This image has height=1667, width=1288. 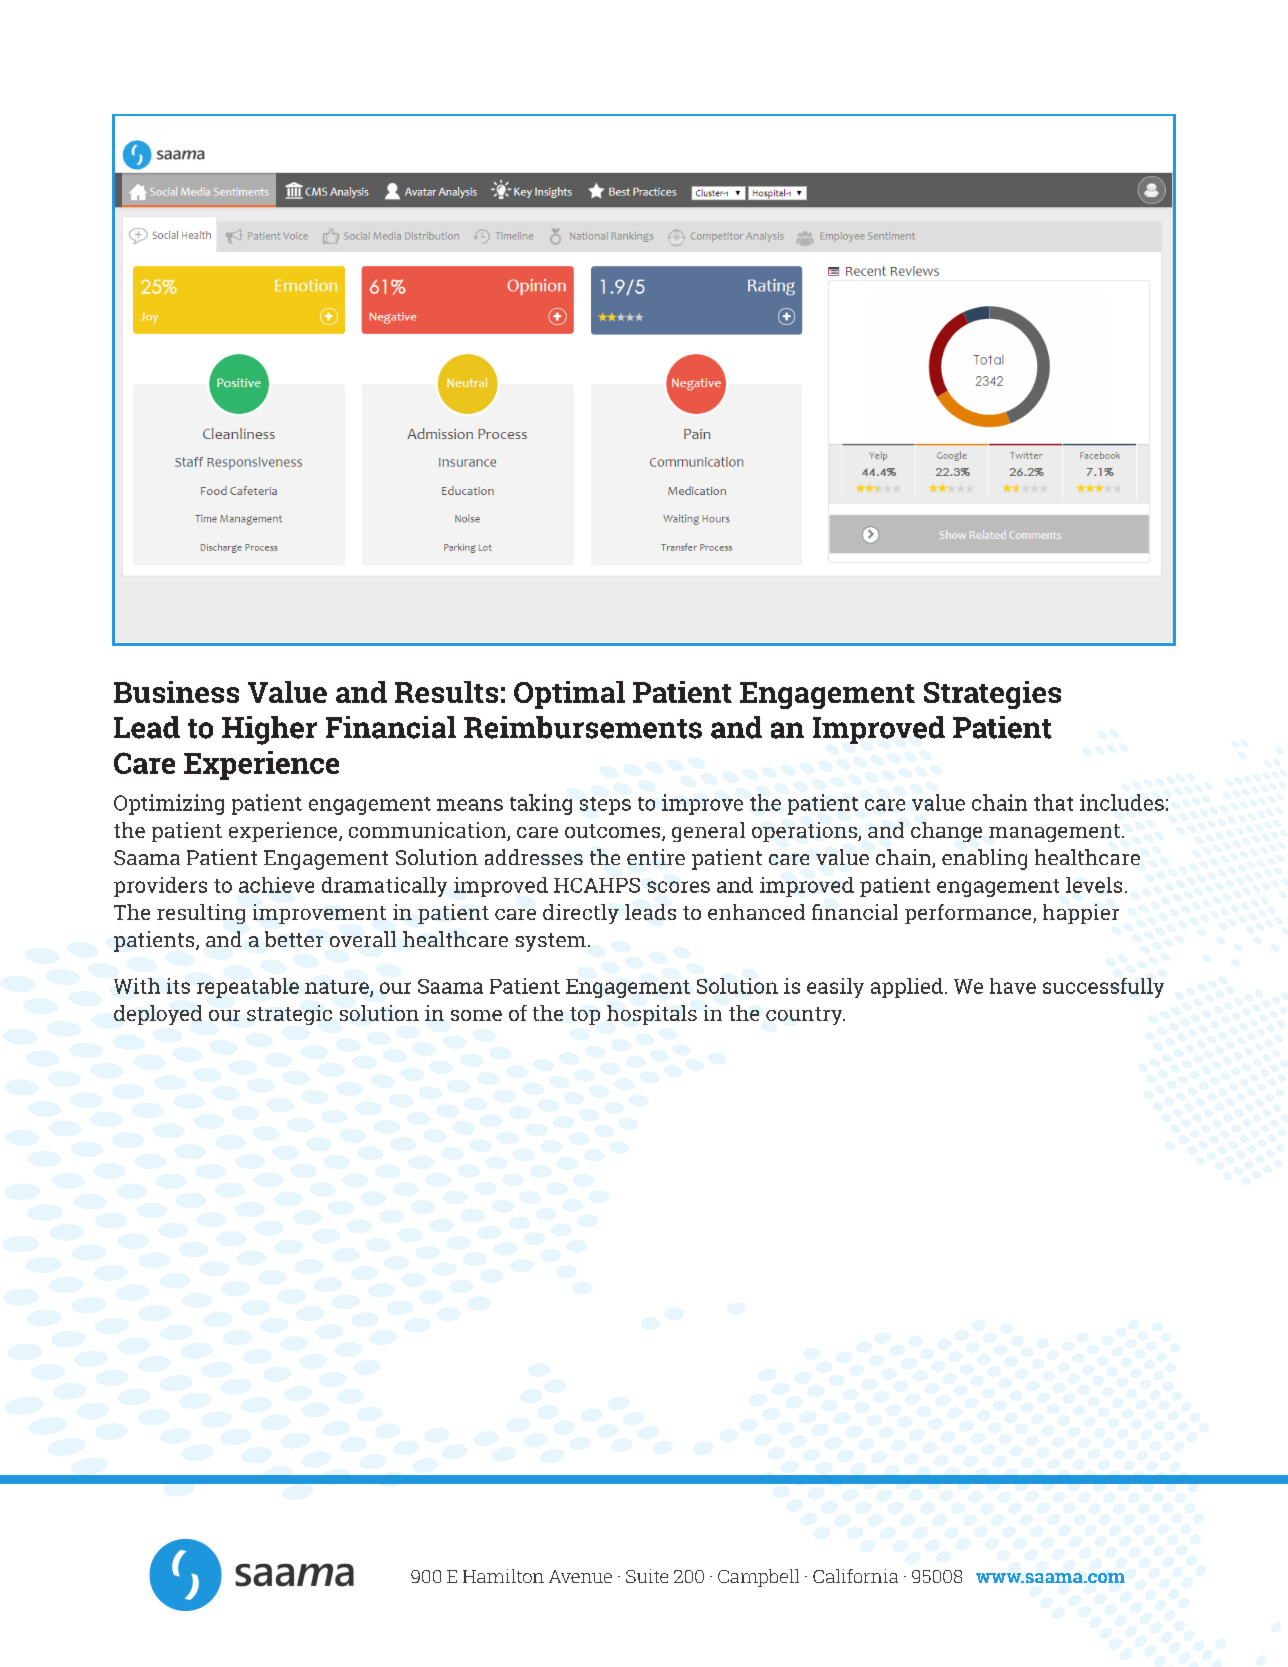 I want to click on strategic, so click(x=289, y=1015).
